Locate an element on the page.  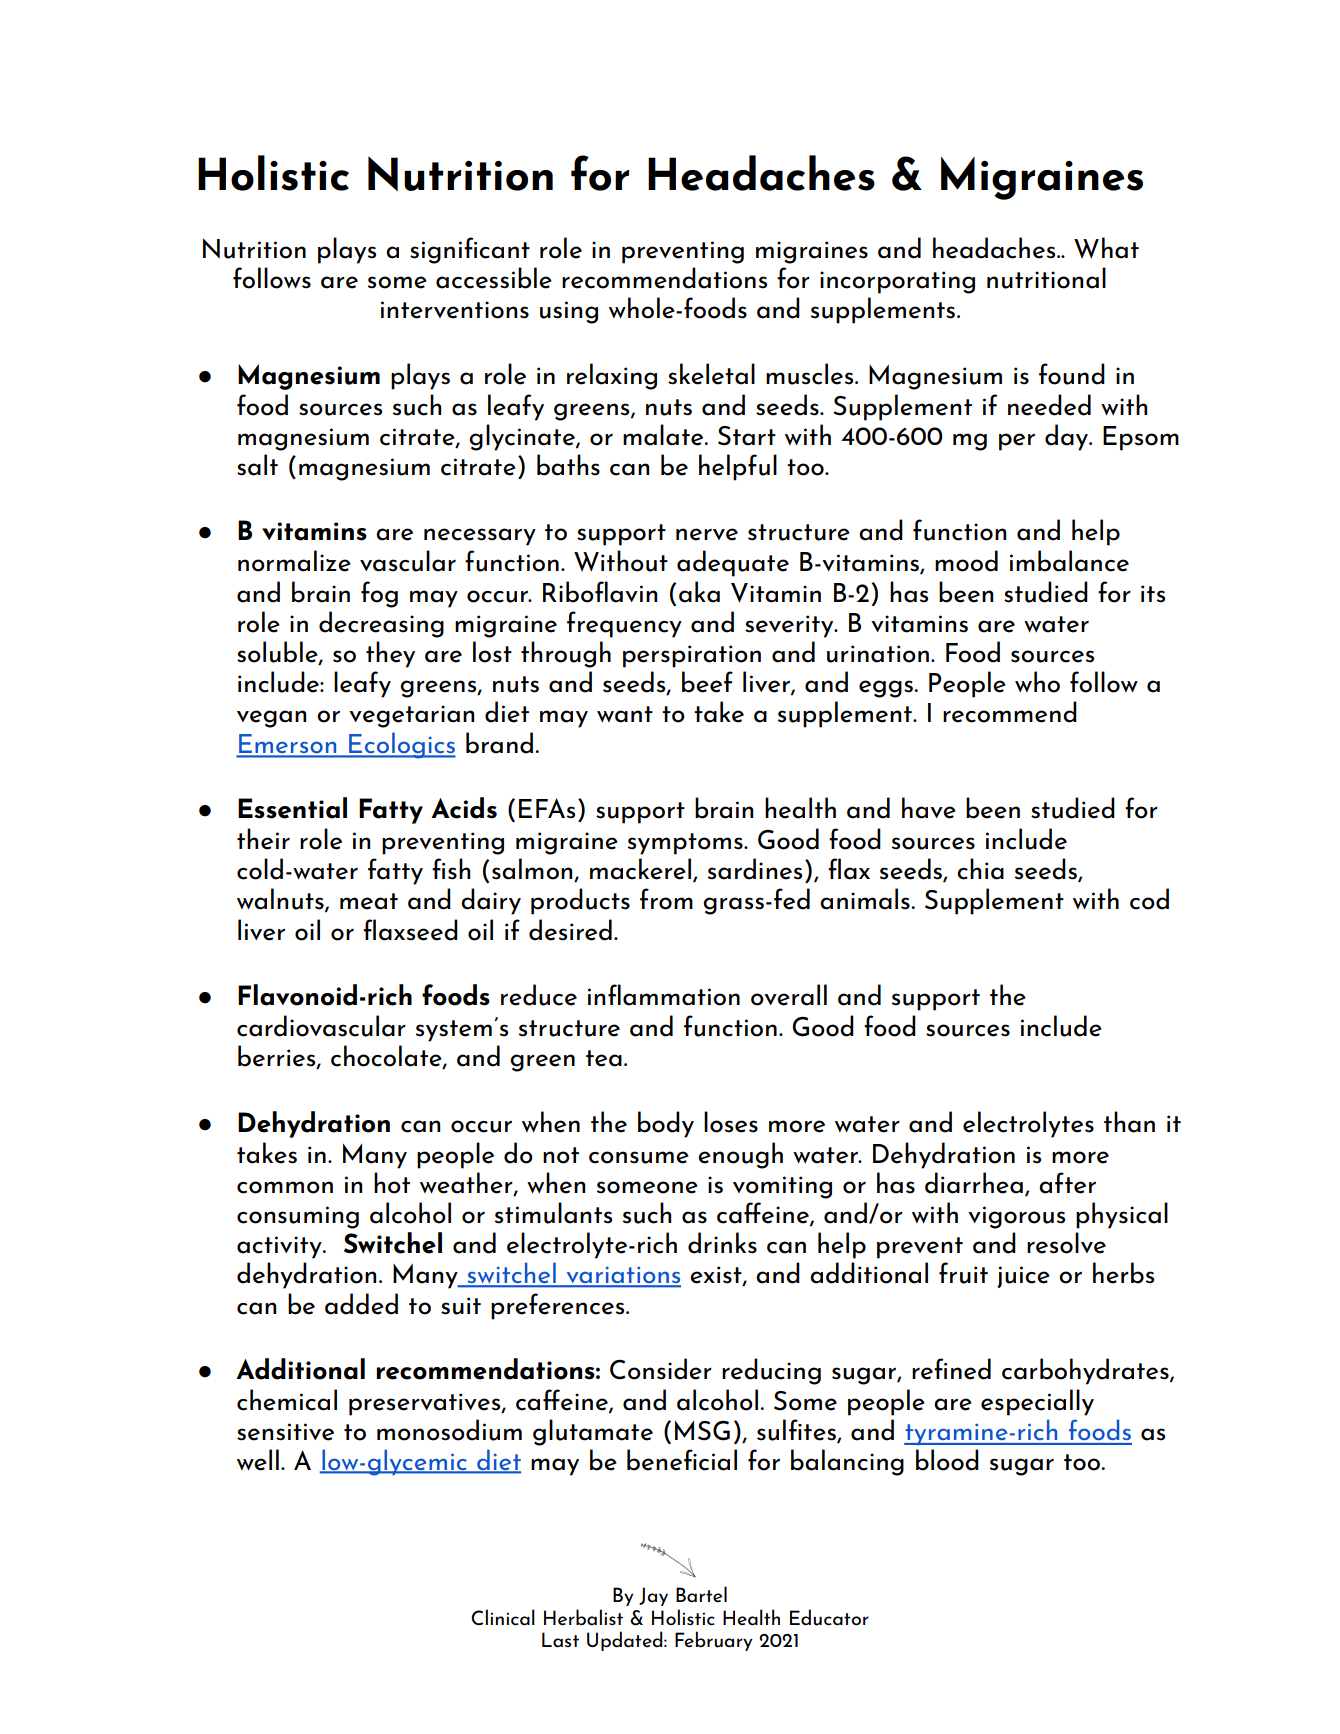
juice is located at coordinates (1023, 1277).
